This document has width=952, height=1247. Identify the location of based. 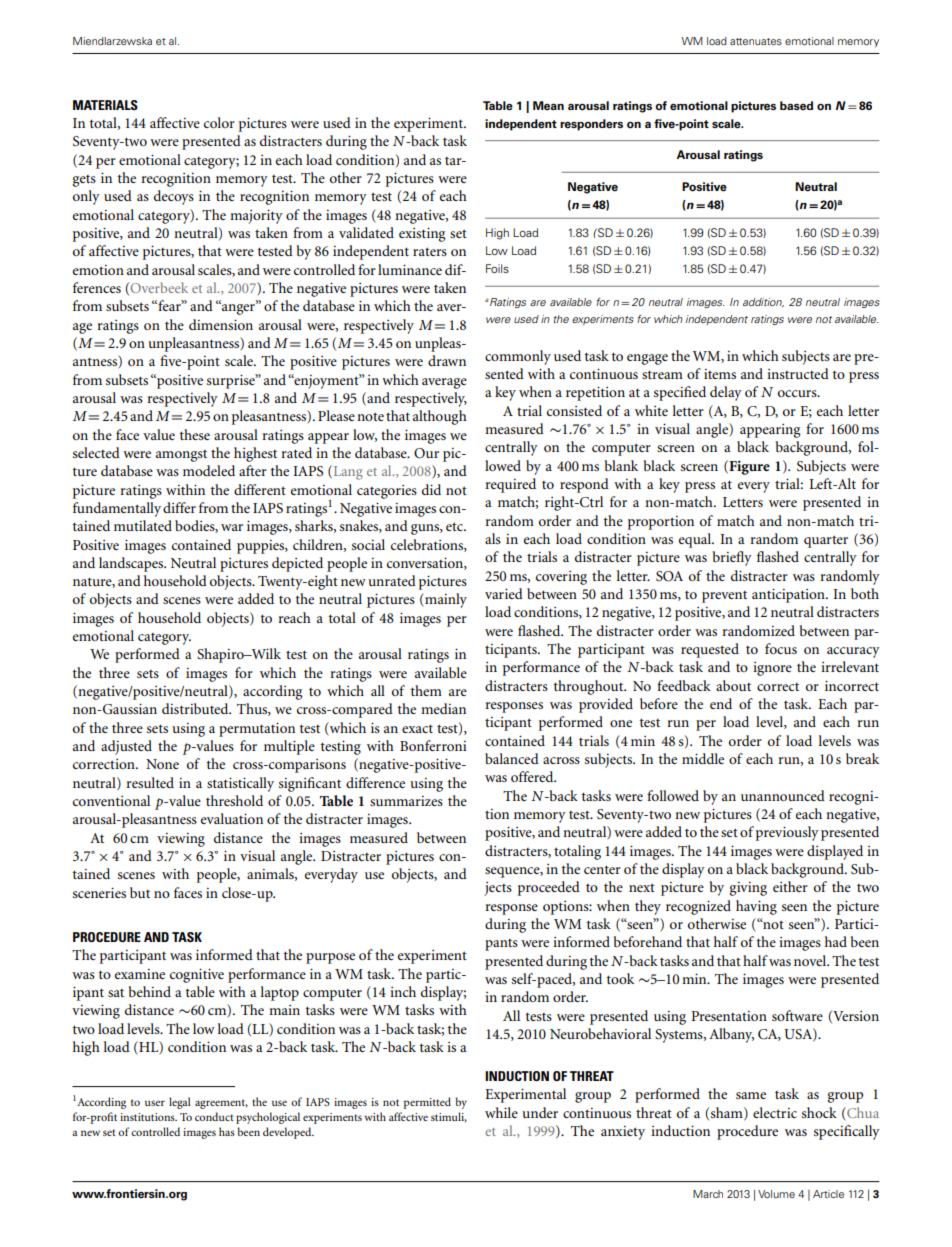
(796, 105).
